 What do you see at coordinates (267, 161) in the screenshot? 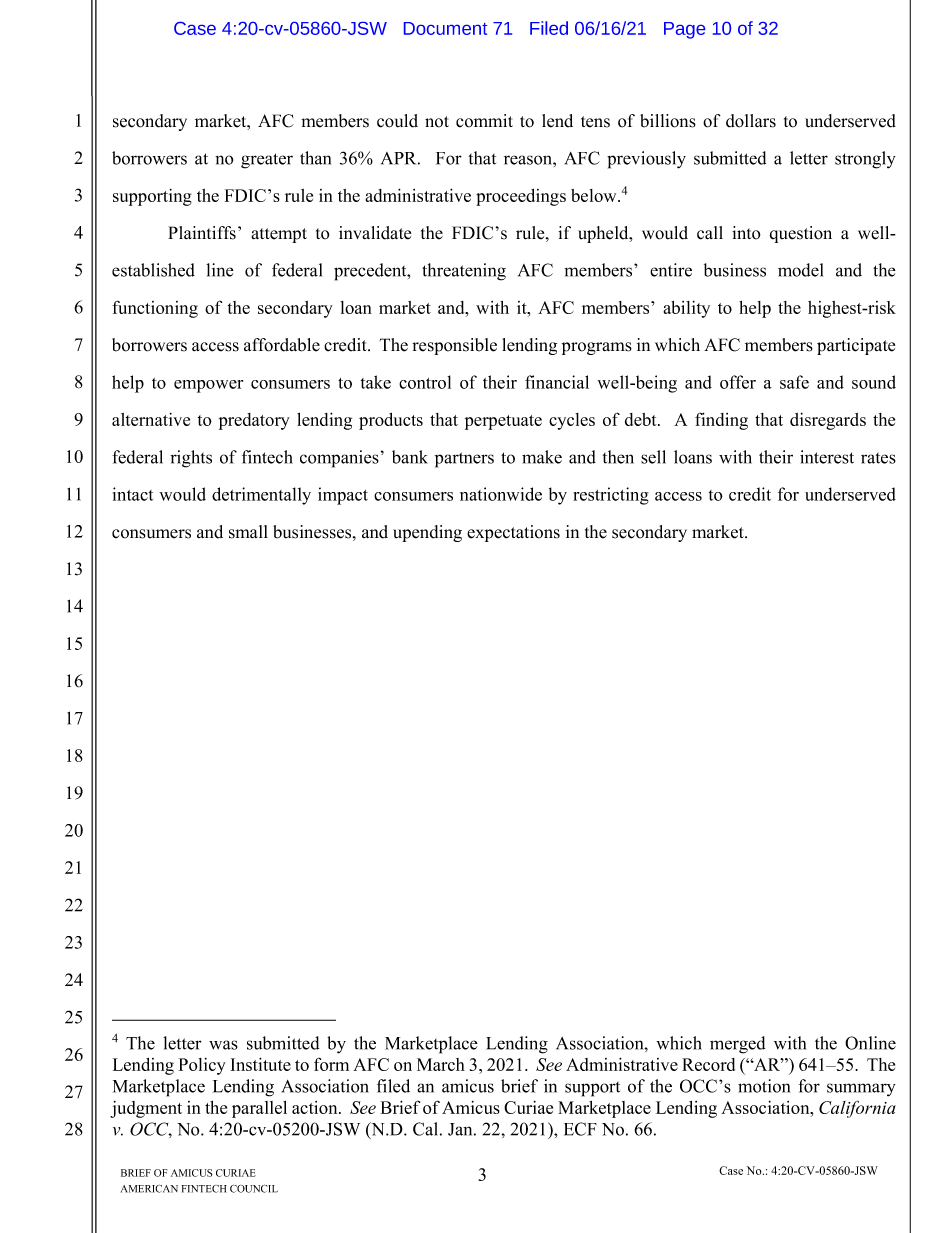
I see `greater` at bounding box center [267, 161].
